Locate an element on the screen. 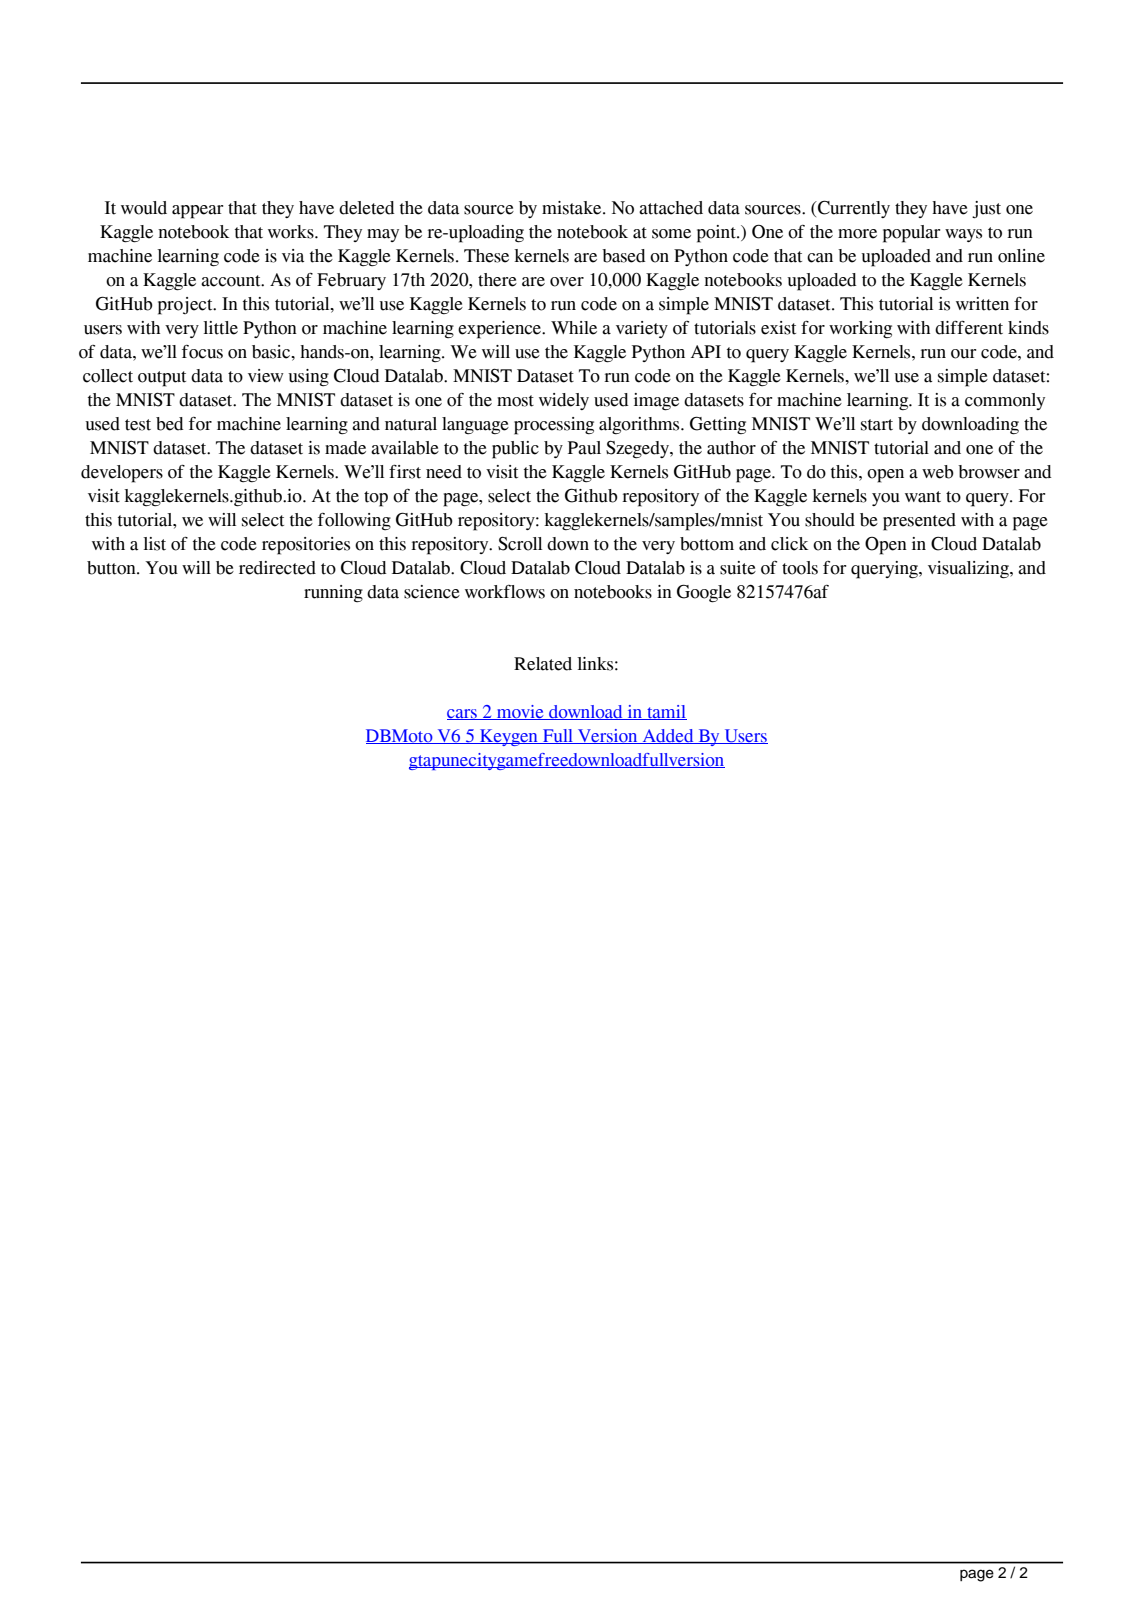 Image resolution: width=1144 pixels, height=1617 pixels. cars is located at coordinates (463, 714).
